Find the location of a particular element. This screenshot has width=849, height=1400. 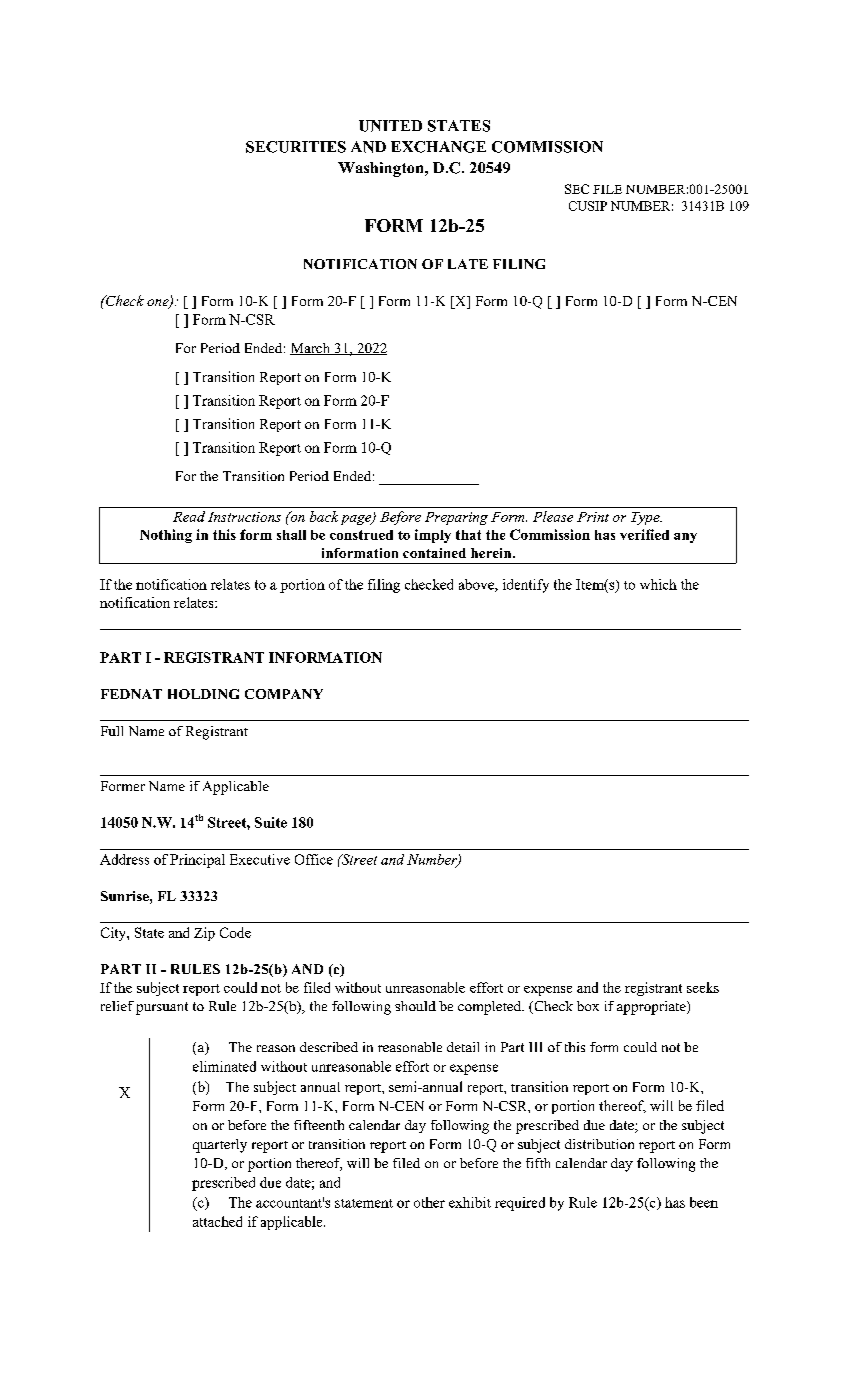

which is located at coordinates (658, 584).
